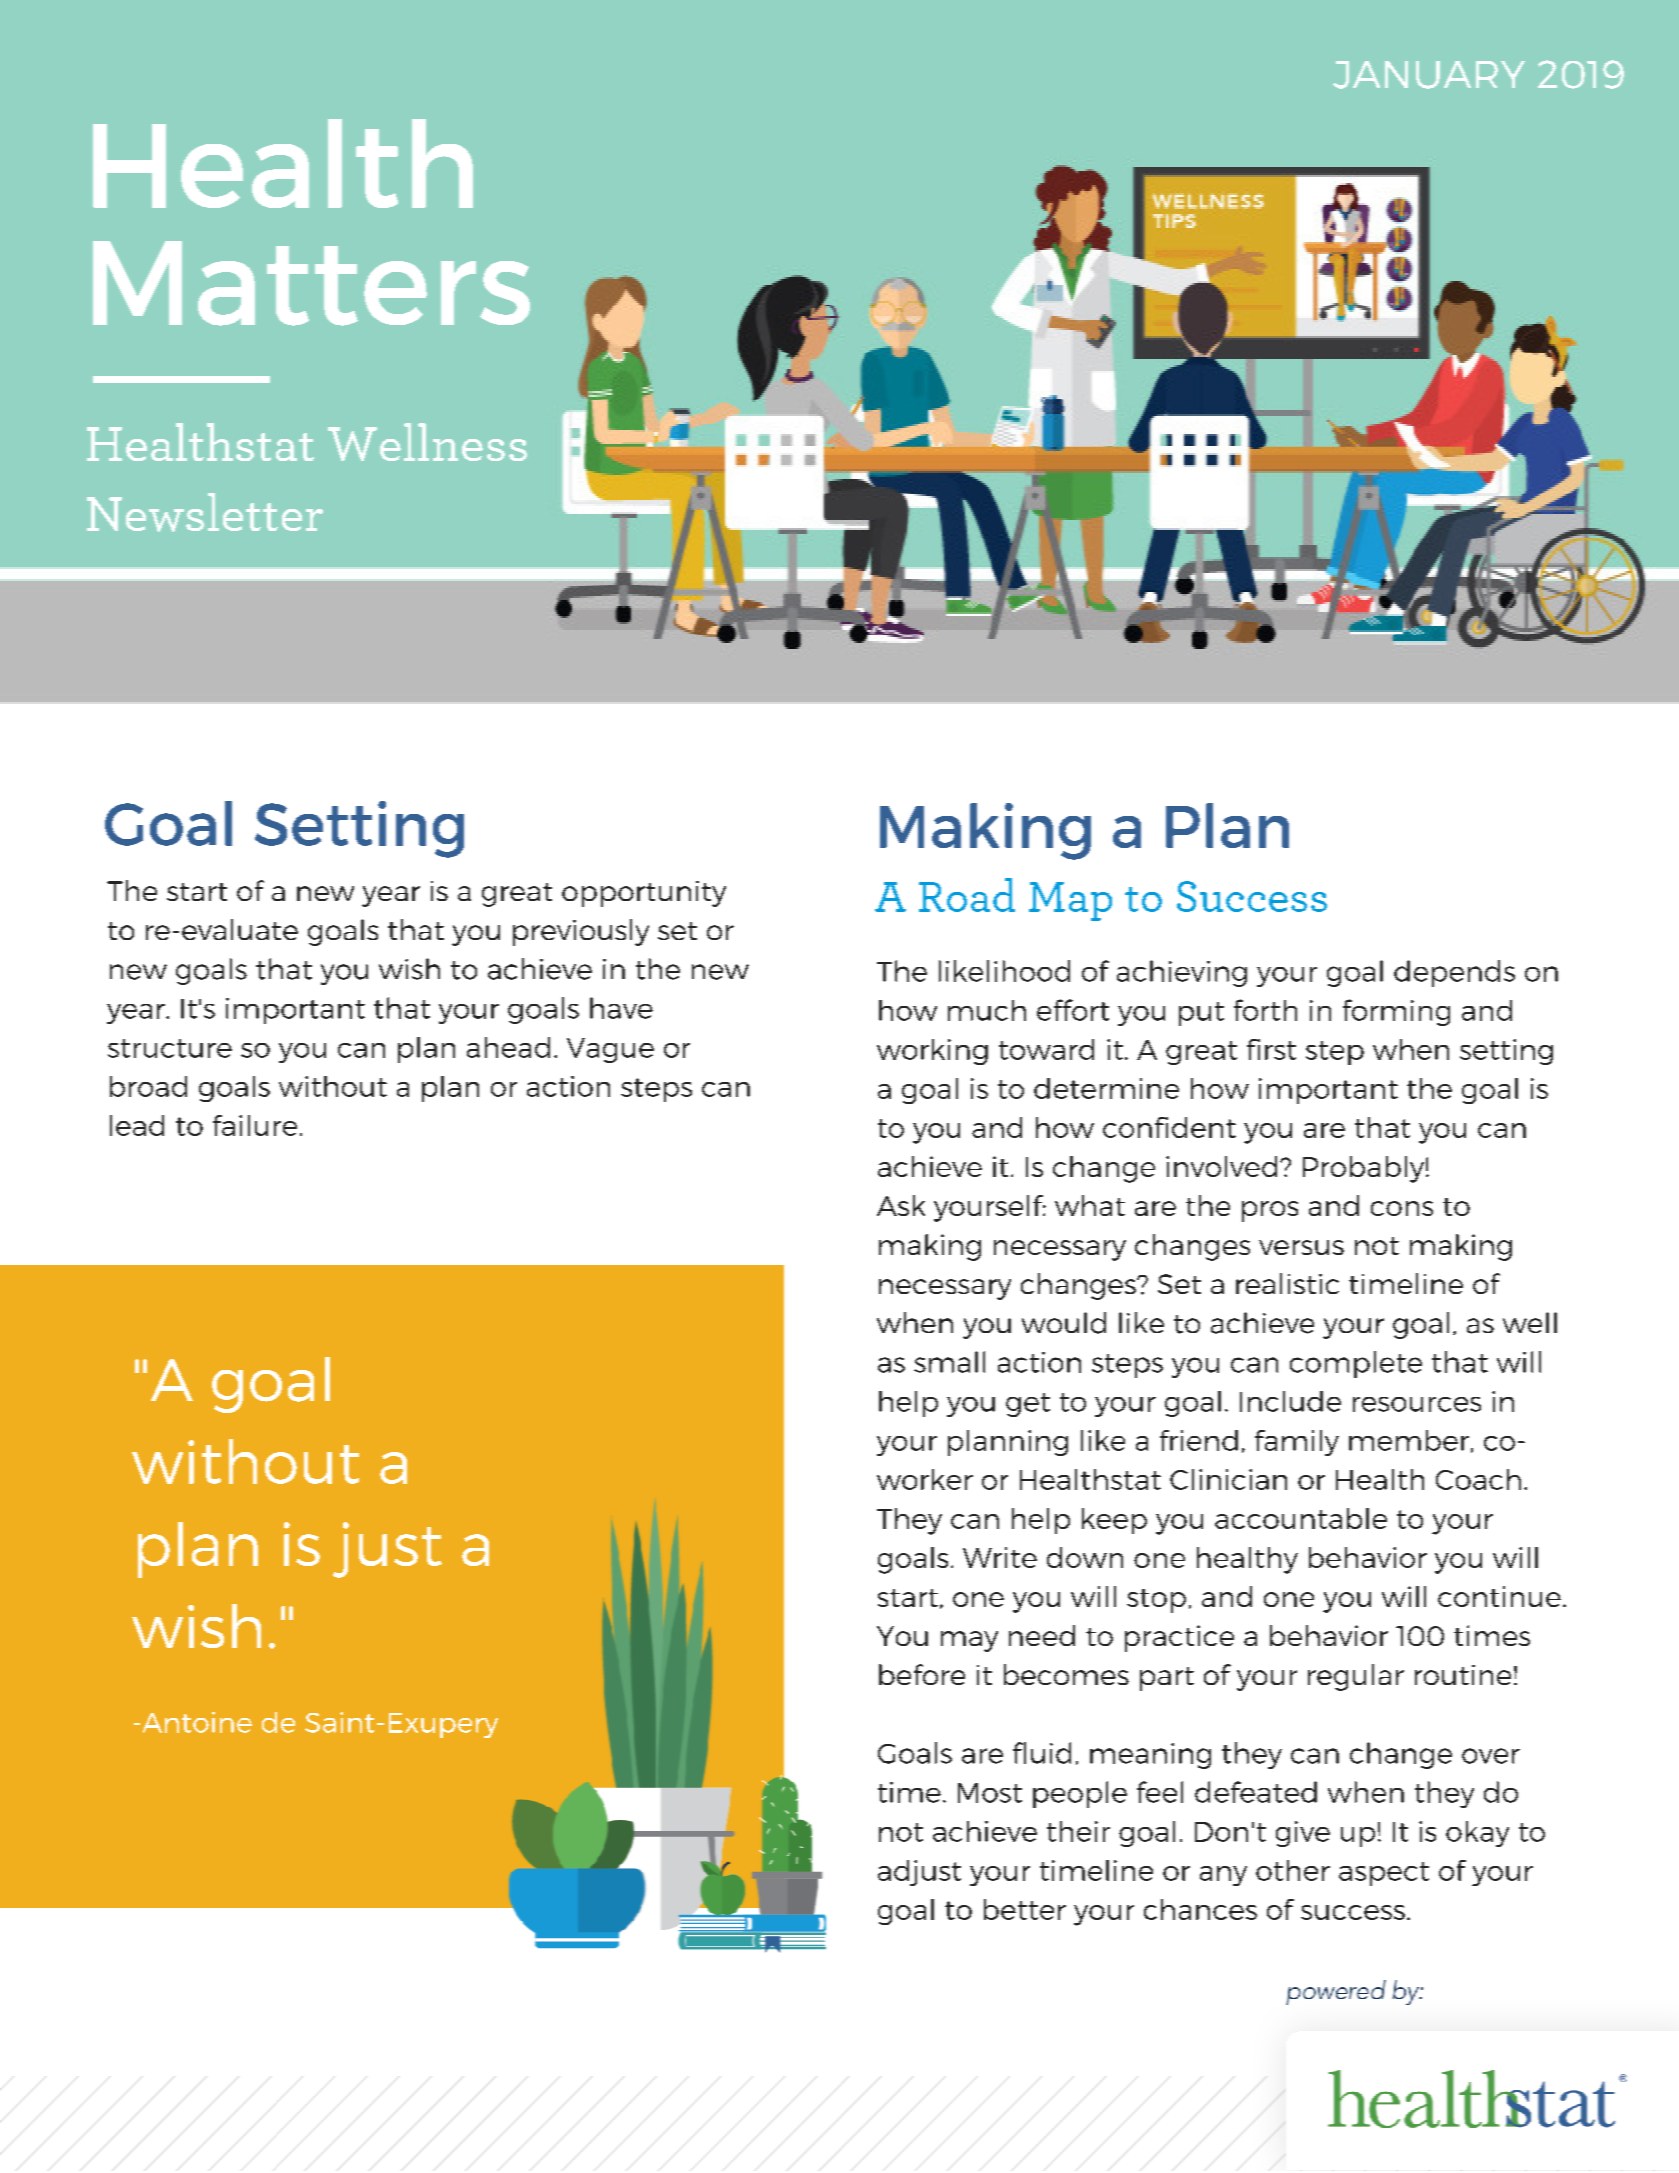 The image size is (1679, 2173). What do you see at coordinates (311, 283) in the screenshot?
I see `Matters` at bounding box center [311, 283].
